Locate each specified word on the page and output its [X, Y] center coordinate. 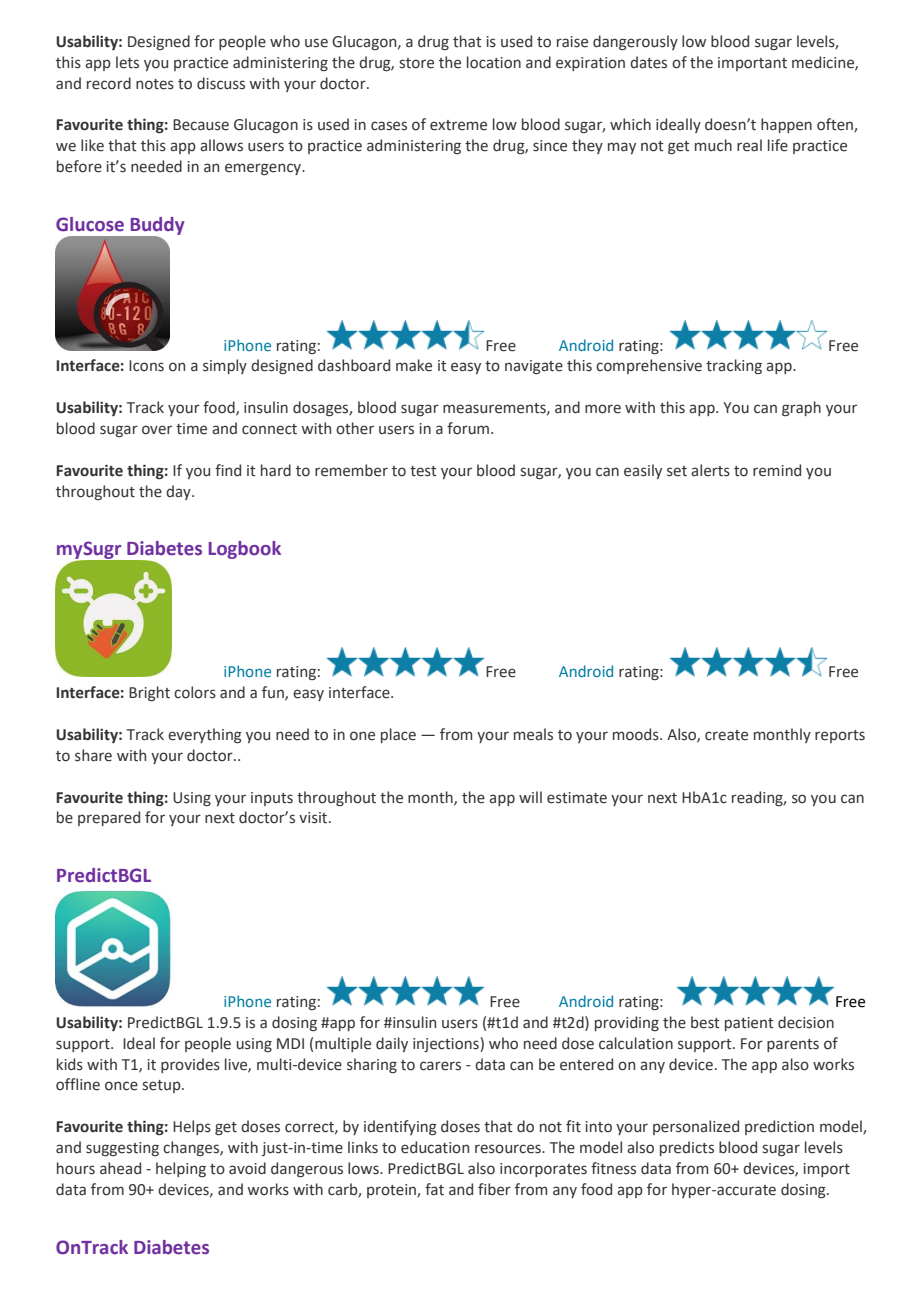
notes [155, 84]
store [416, 63]
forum [468, 428]
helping [181, 1169]
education [435, 1147]
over [157, 430]
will [530, 797]
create [726, 735]
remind [777, 470]
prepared [109, 818]
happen [786, 125]
